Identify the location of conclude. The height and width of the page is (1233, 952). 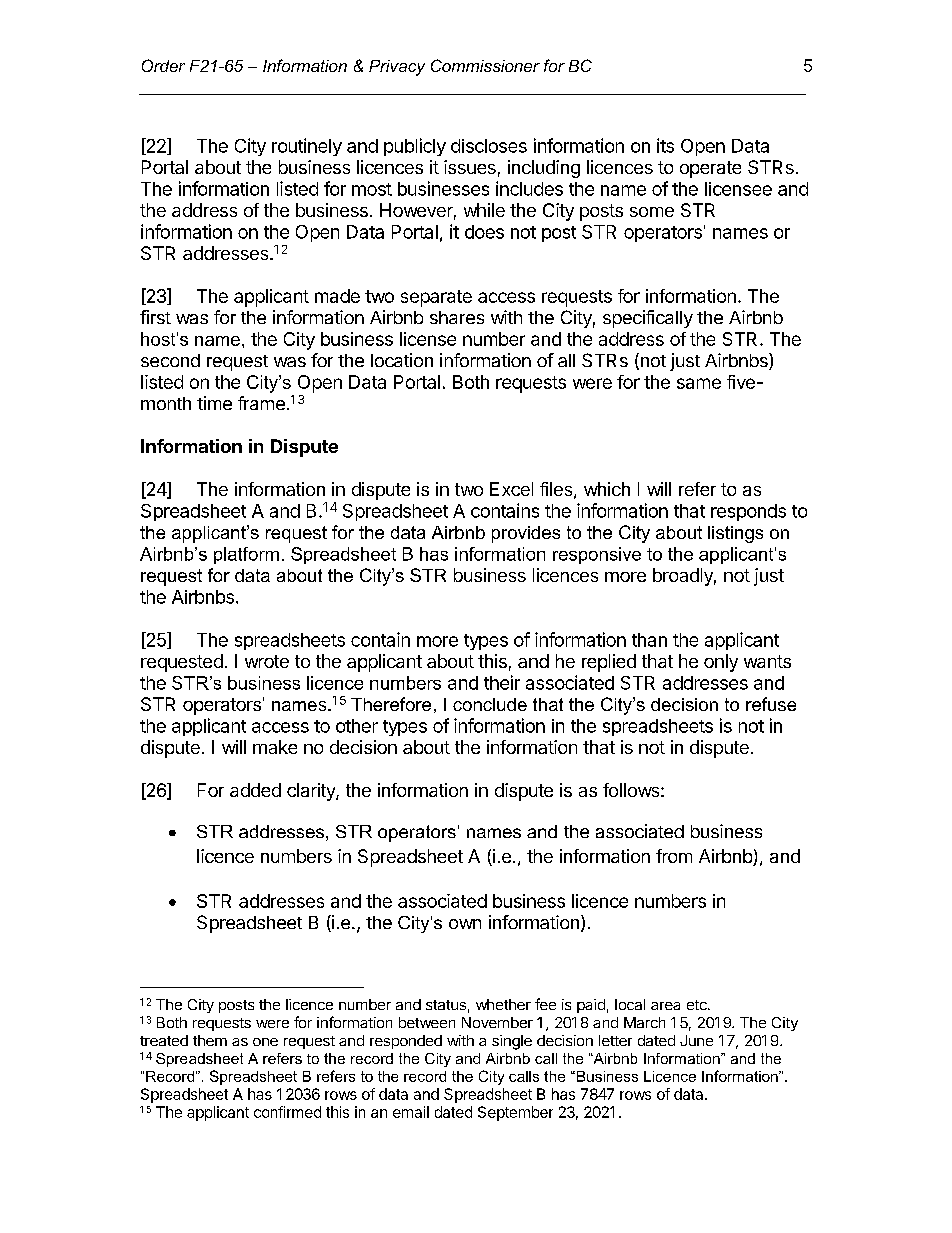
(490, 704).
